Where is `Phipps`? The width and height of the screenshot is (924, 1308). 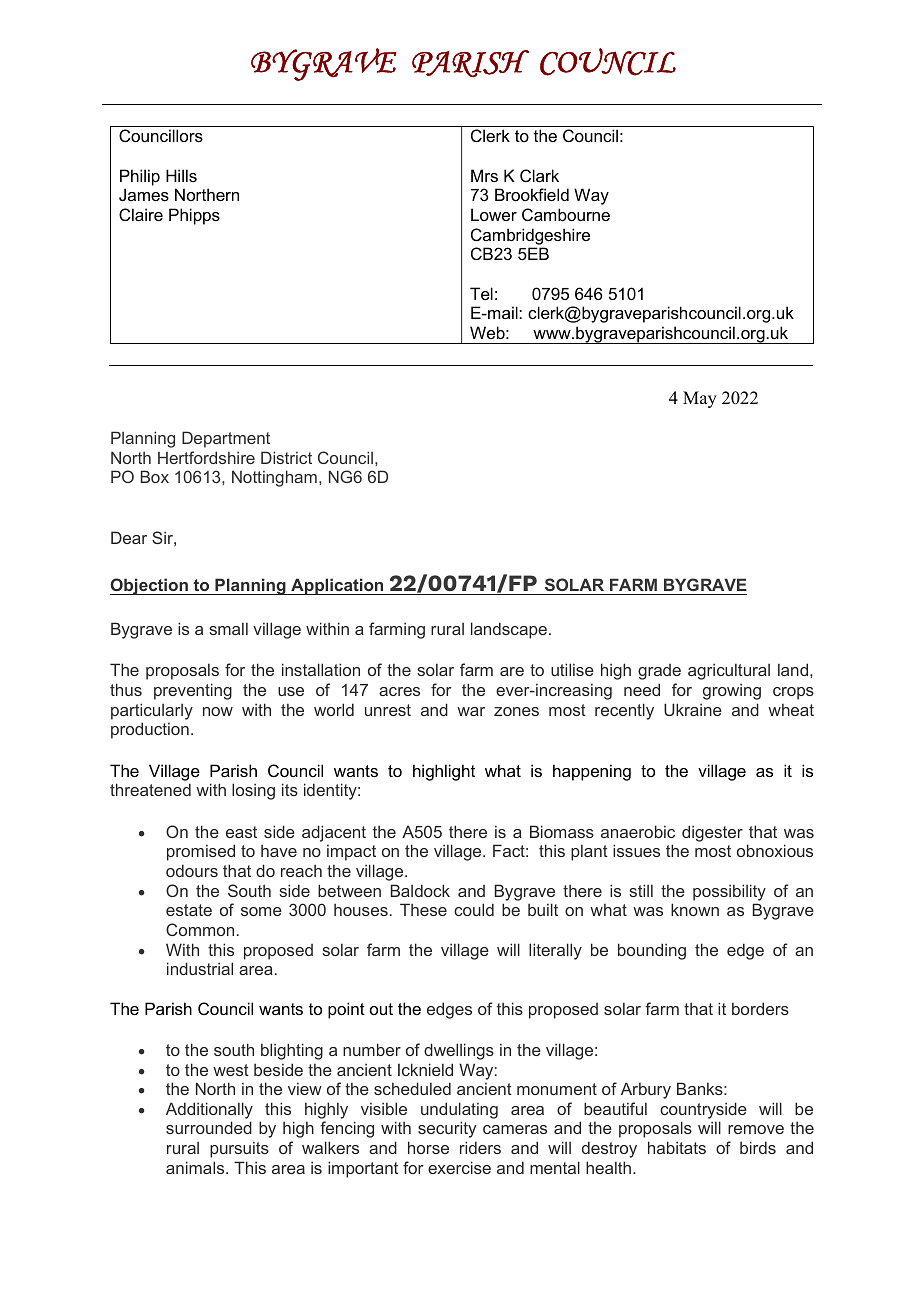
Phipps is located at coordinates (194, 216).
